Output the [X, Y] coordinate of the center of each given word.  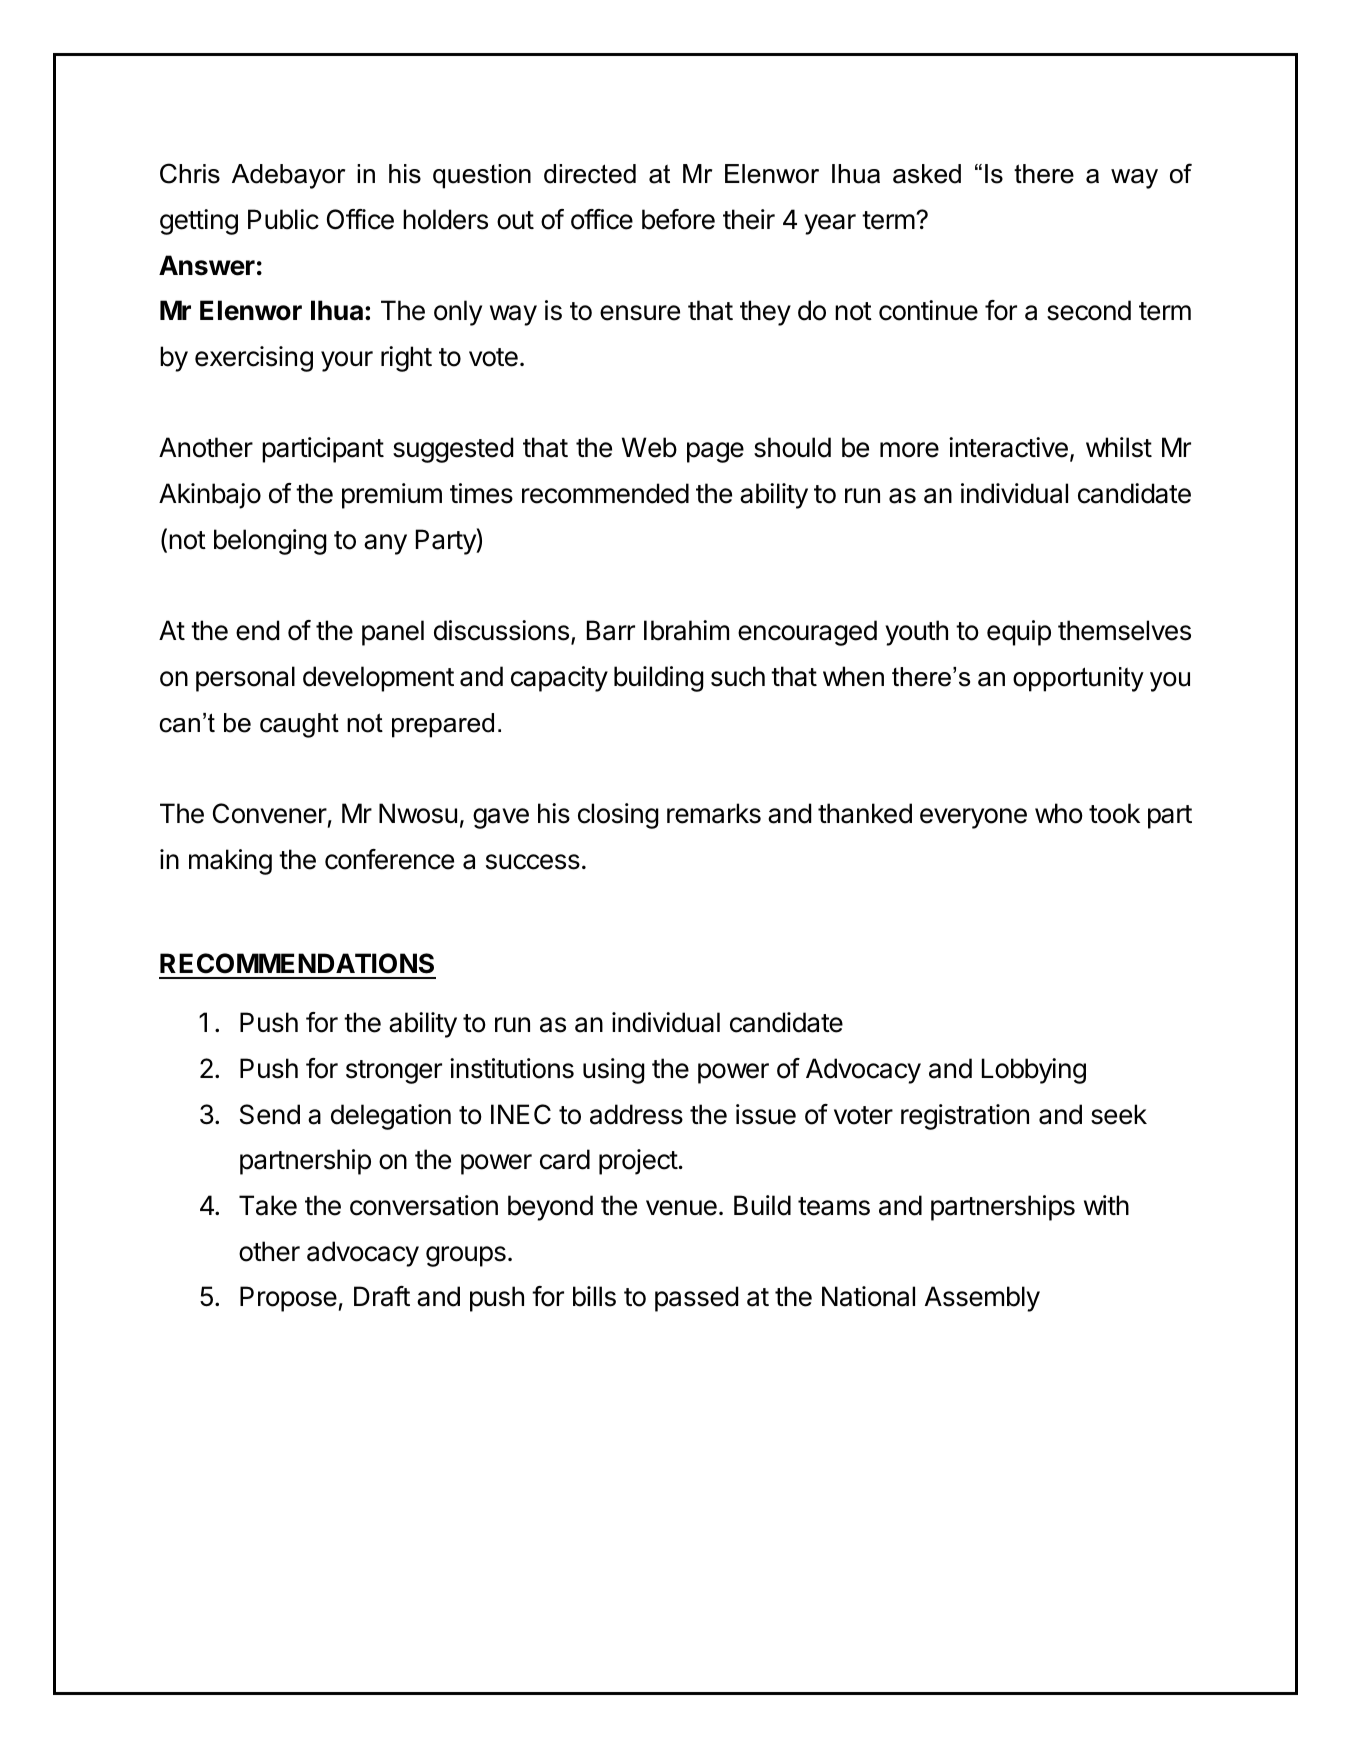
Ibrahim [686, 630]
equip [1019, 633]
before [678, 219]
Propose [288, 1299]
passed [696, 1299]
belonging [270, 542]
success [533, 862]
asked [927, 174]
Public [283, 219]
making [230, 862]
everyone [973, 818]
